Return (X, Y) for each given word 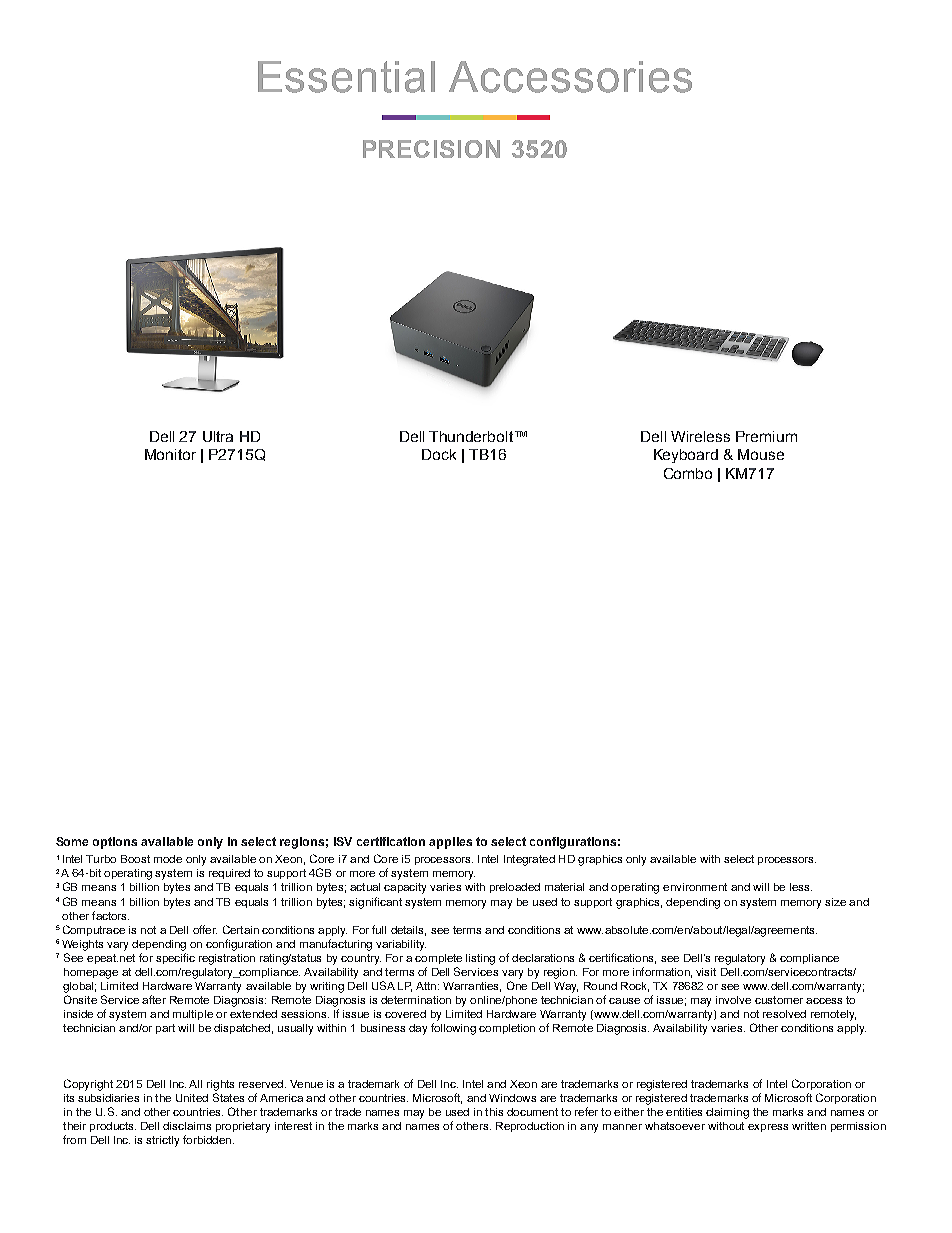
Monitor (170, 454)
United (192, 1098)
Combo (688, 473)
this (494, 1112)
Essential (346, 77)
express (768, 1128)
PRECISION (431, 149)
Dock (439, 454)
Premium (766, 436)
